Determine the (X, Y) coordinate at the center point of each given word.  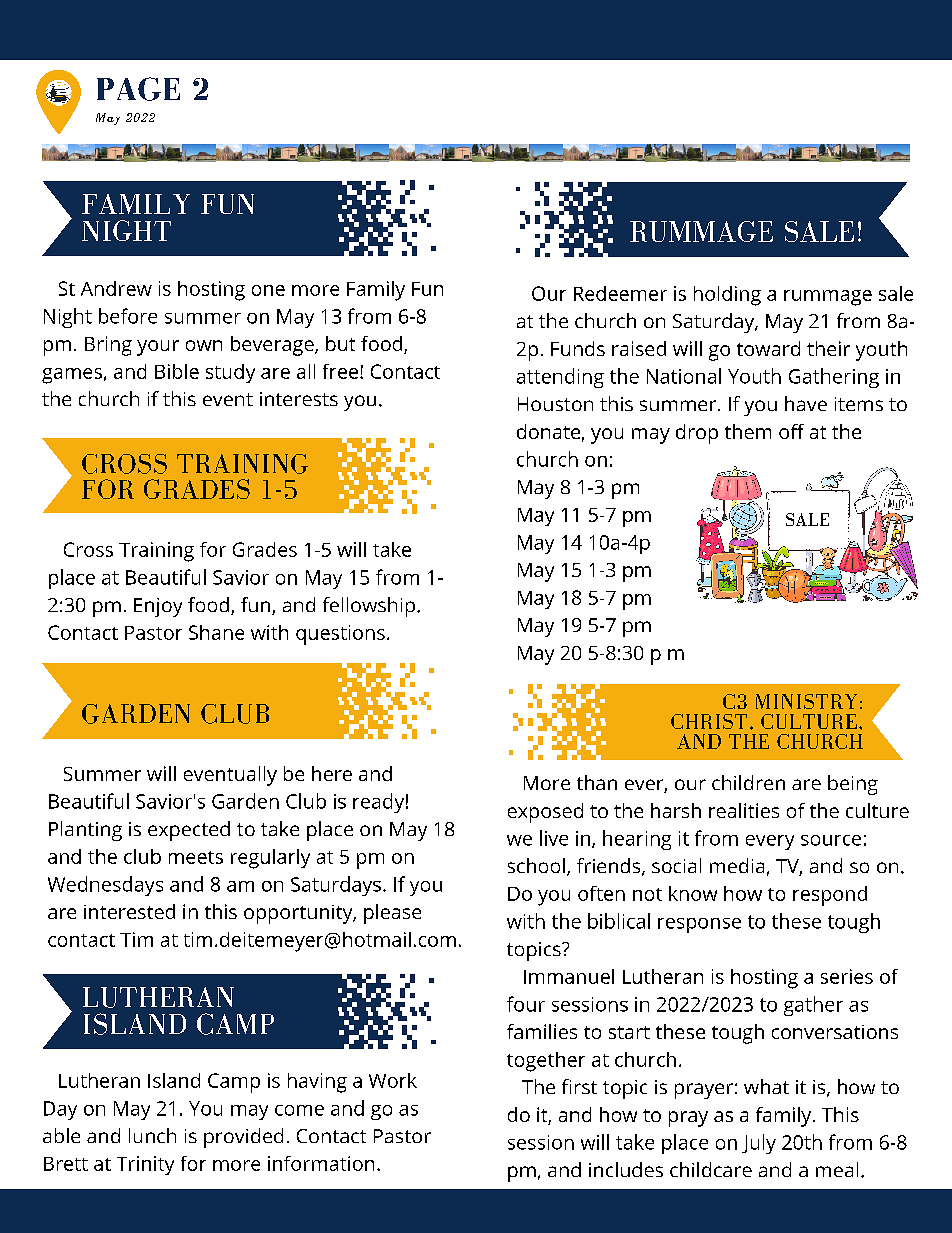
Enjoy (158, 607)
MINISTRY (806, 701)
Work (393, 1080)
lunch (152, 1135)
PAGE (138, 89)
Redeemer (620, 293)
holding (727, 296)
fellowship (369, 607)
